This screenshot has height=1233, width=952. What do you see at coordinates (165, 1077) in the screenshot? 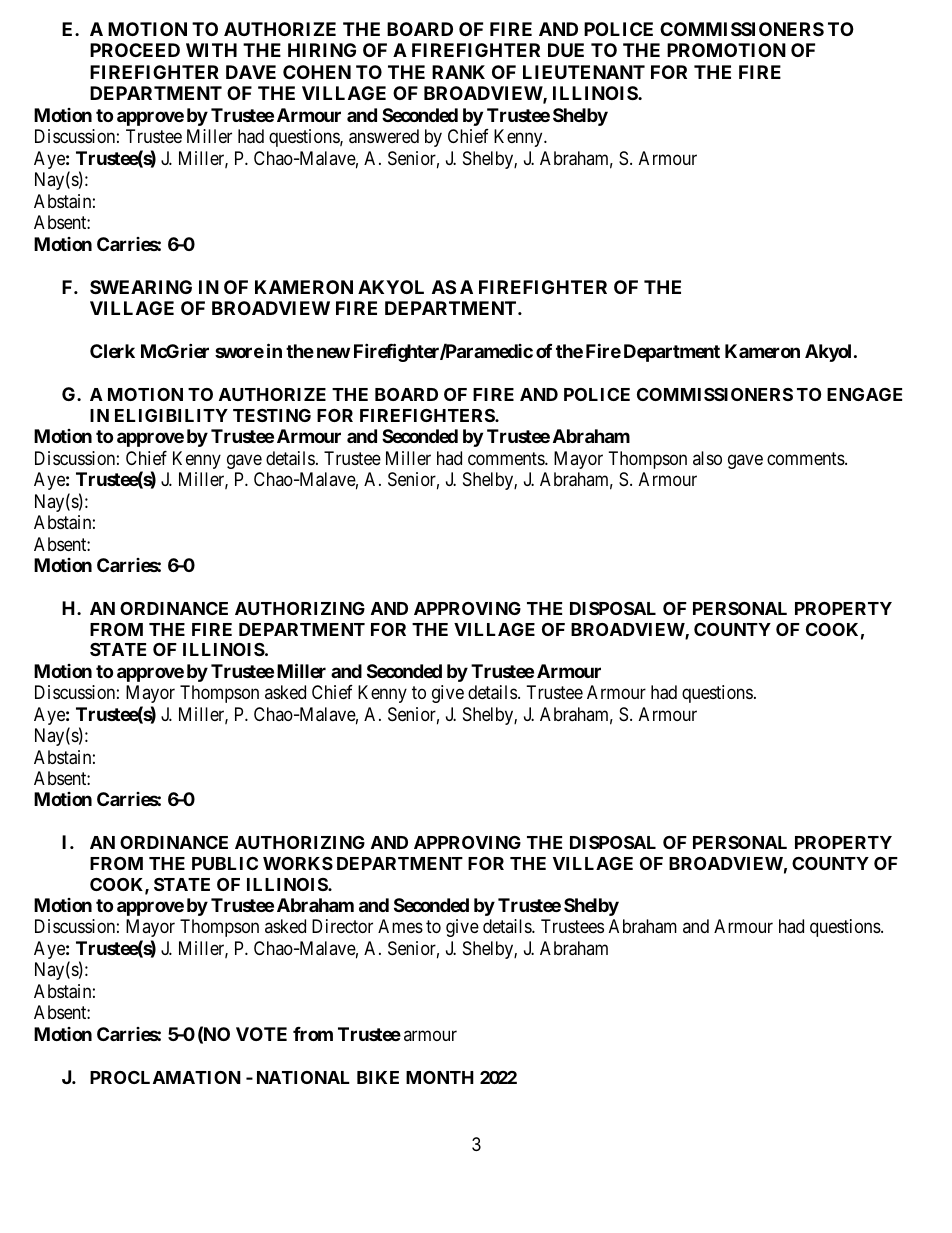
I see `PROCLAMATION` at bounding box center [165, 1077].
